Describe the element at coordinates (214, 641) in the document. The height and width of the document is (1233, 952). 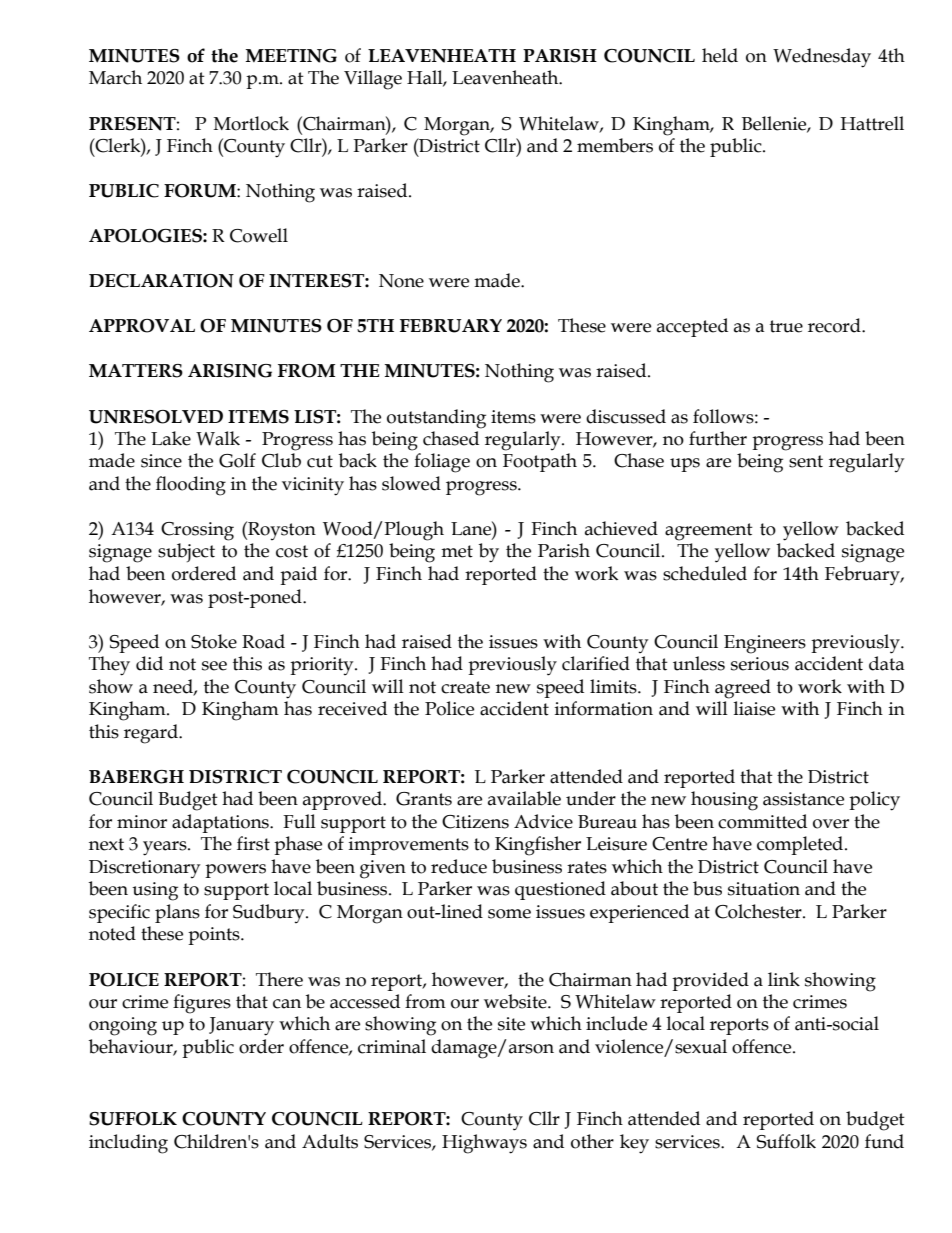
I see `Stoke` at that location.
